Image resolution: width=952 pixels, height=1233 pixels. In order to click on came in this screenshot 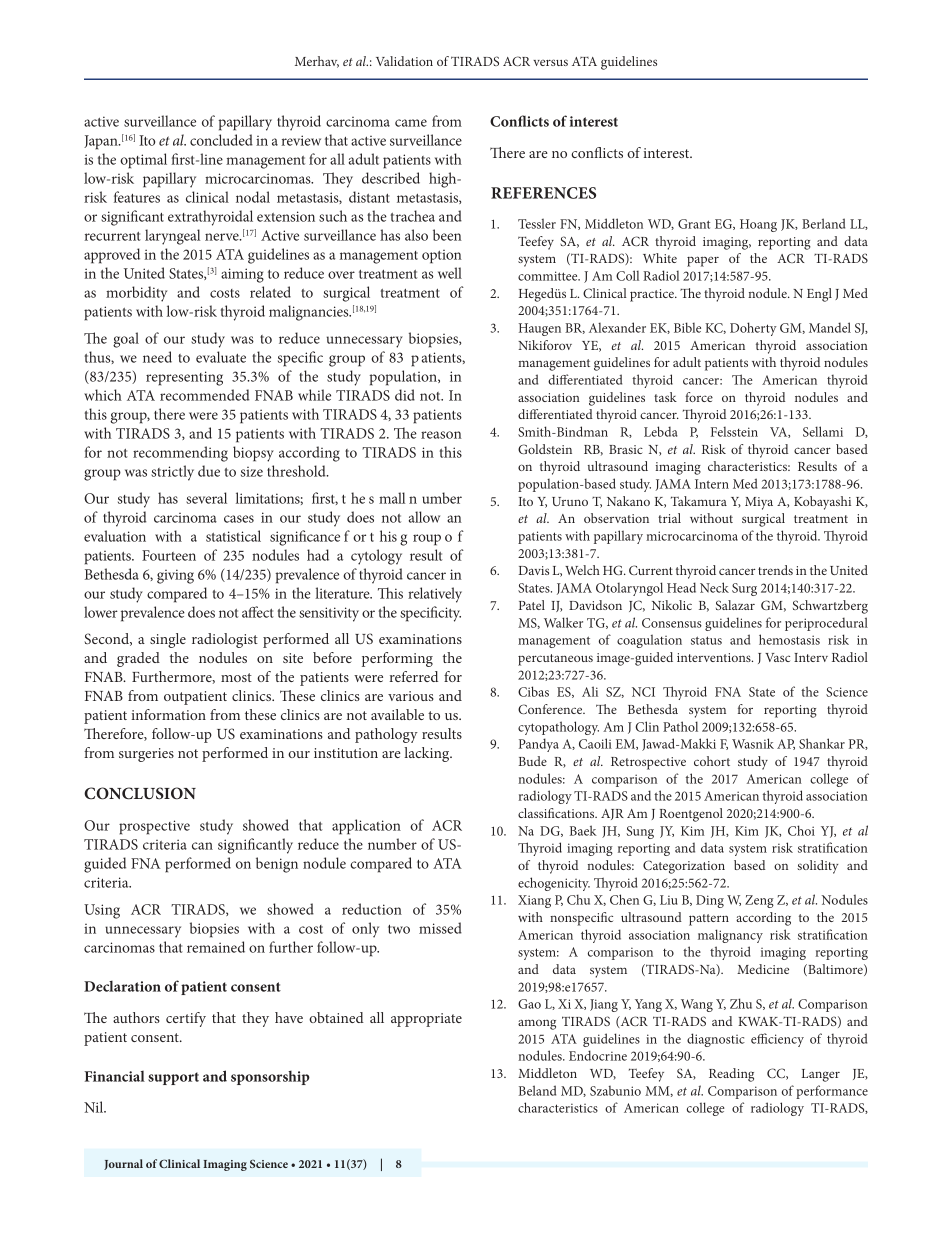, I will do `click(411, 123)`.
